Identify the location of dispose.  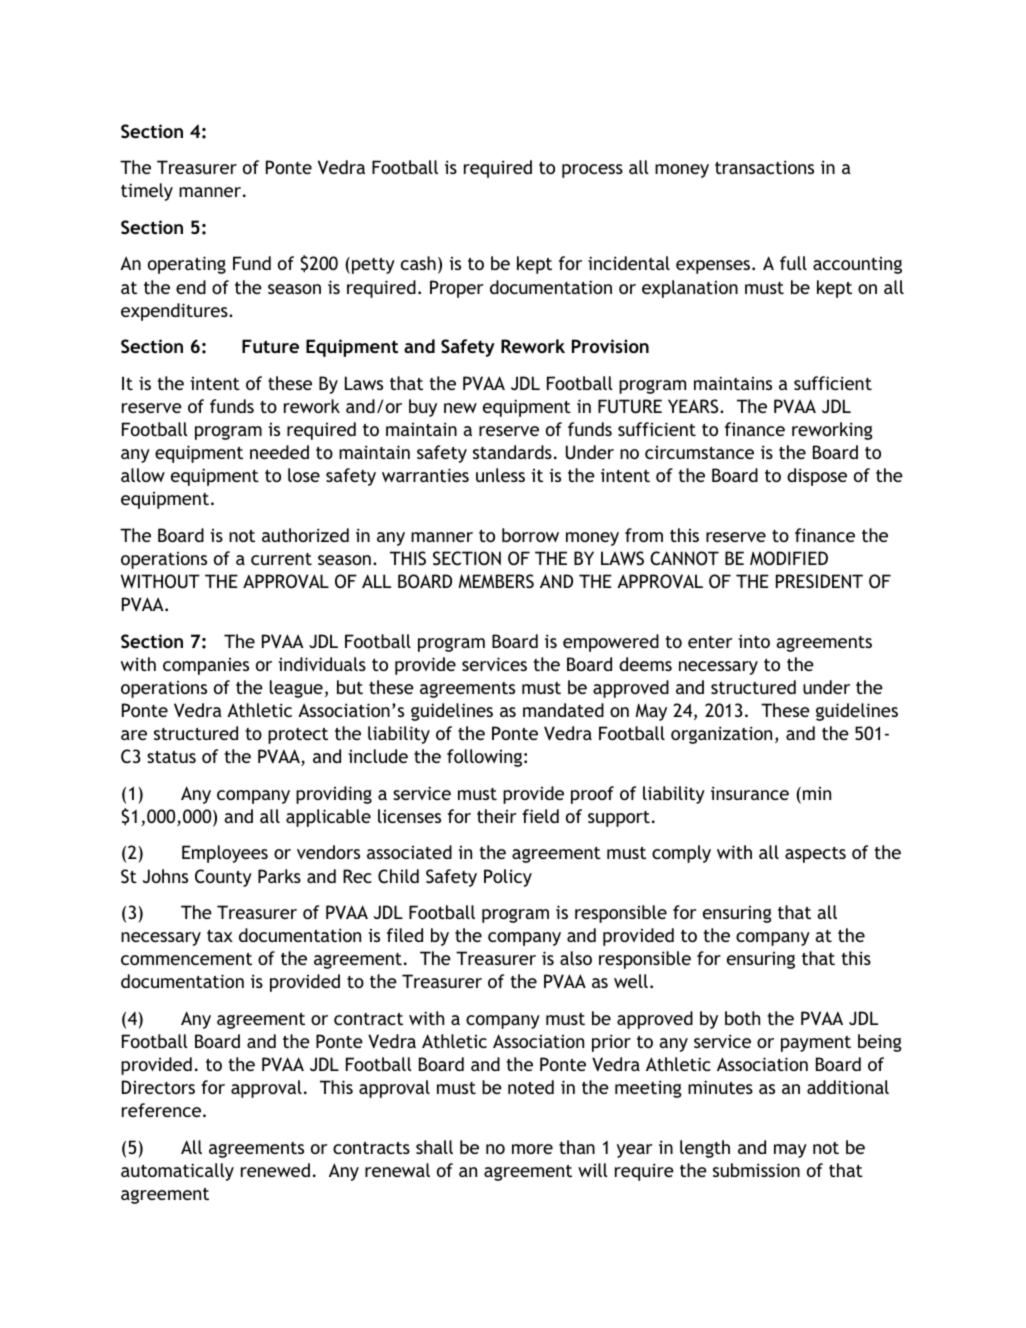
(817, 477).
